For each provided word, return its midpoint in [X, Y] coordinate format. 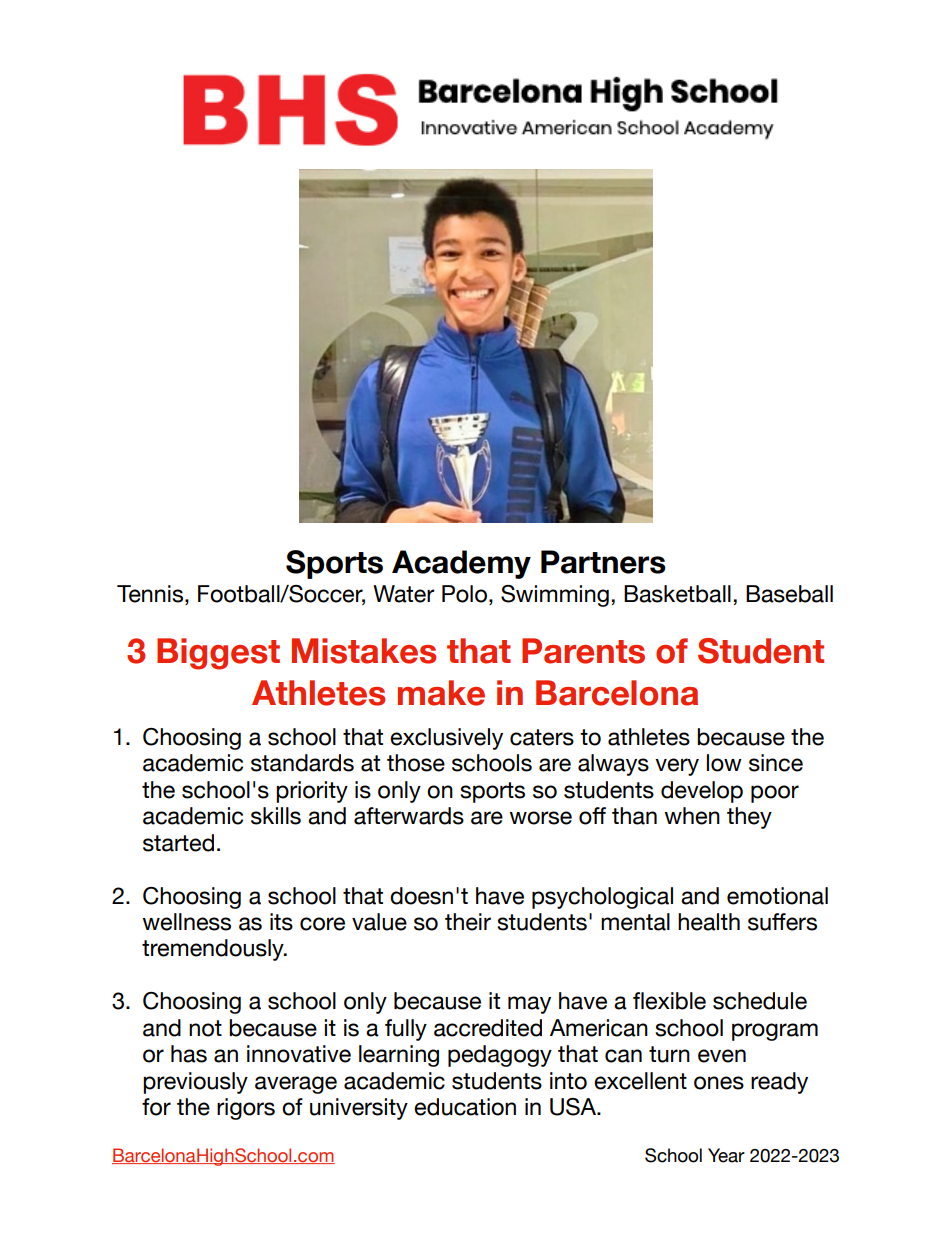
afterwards [409, 816]
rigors [246, 1109]
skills [276, 816]
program [775, 1032]
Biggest [218, 654]
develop [702, 792]
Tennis [150, 594]
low [724, 763]
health [709, 922]
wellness [186, 922]
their [468, 922]
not [205, 1028]
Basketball [677, 594]
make [441, 693]
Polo [464, 594]
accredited [488, 1028]
